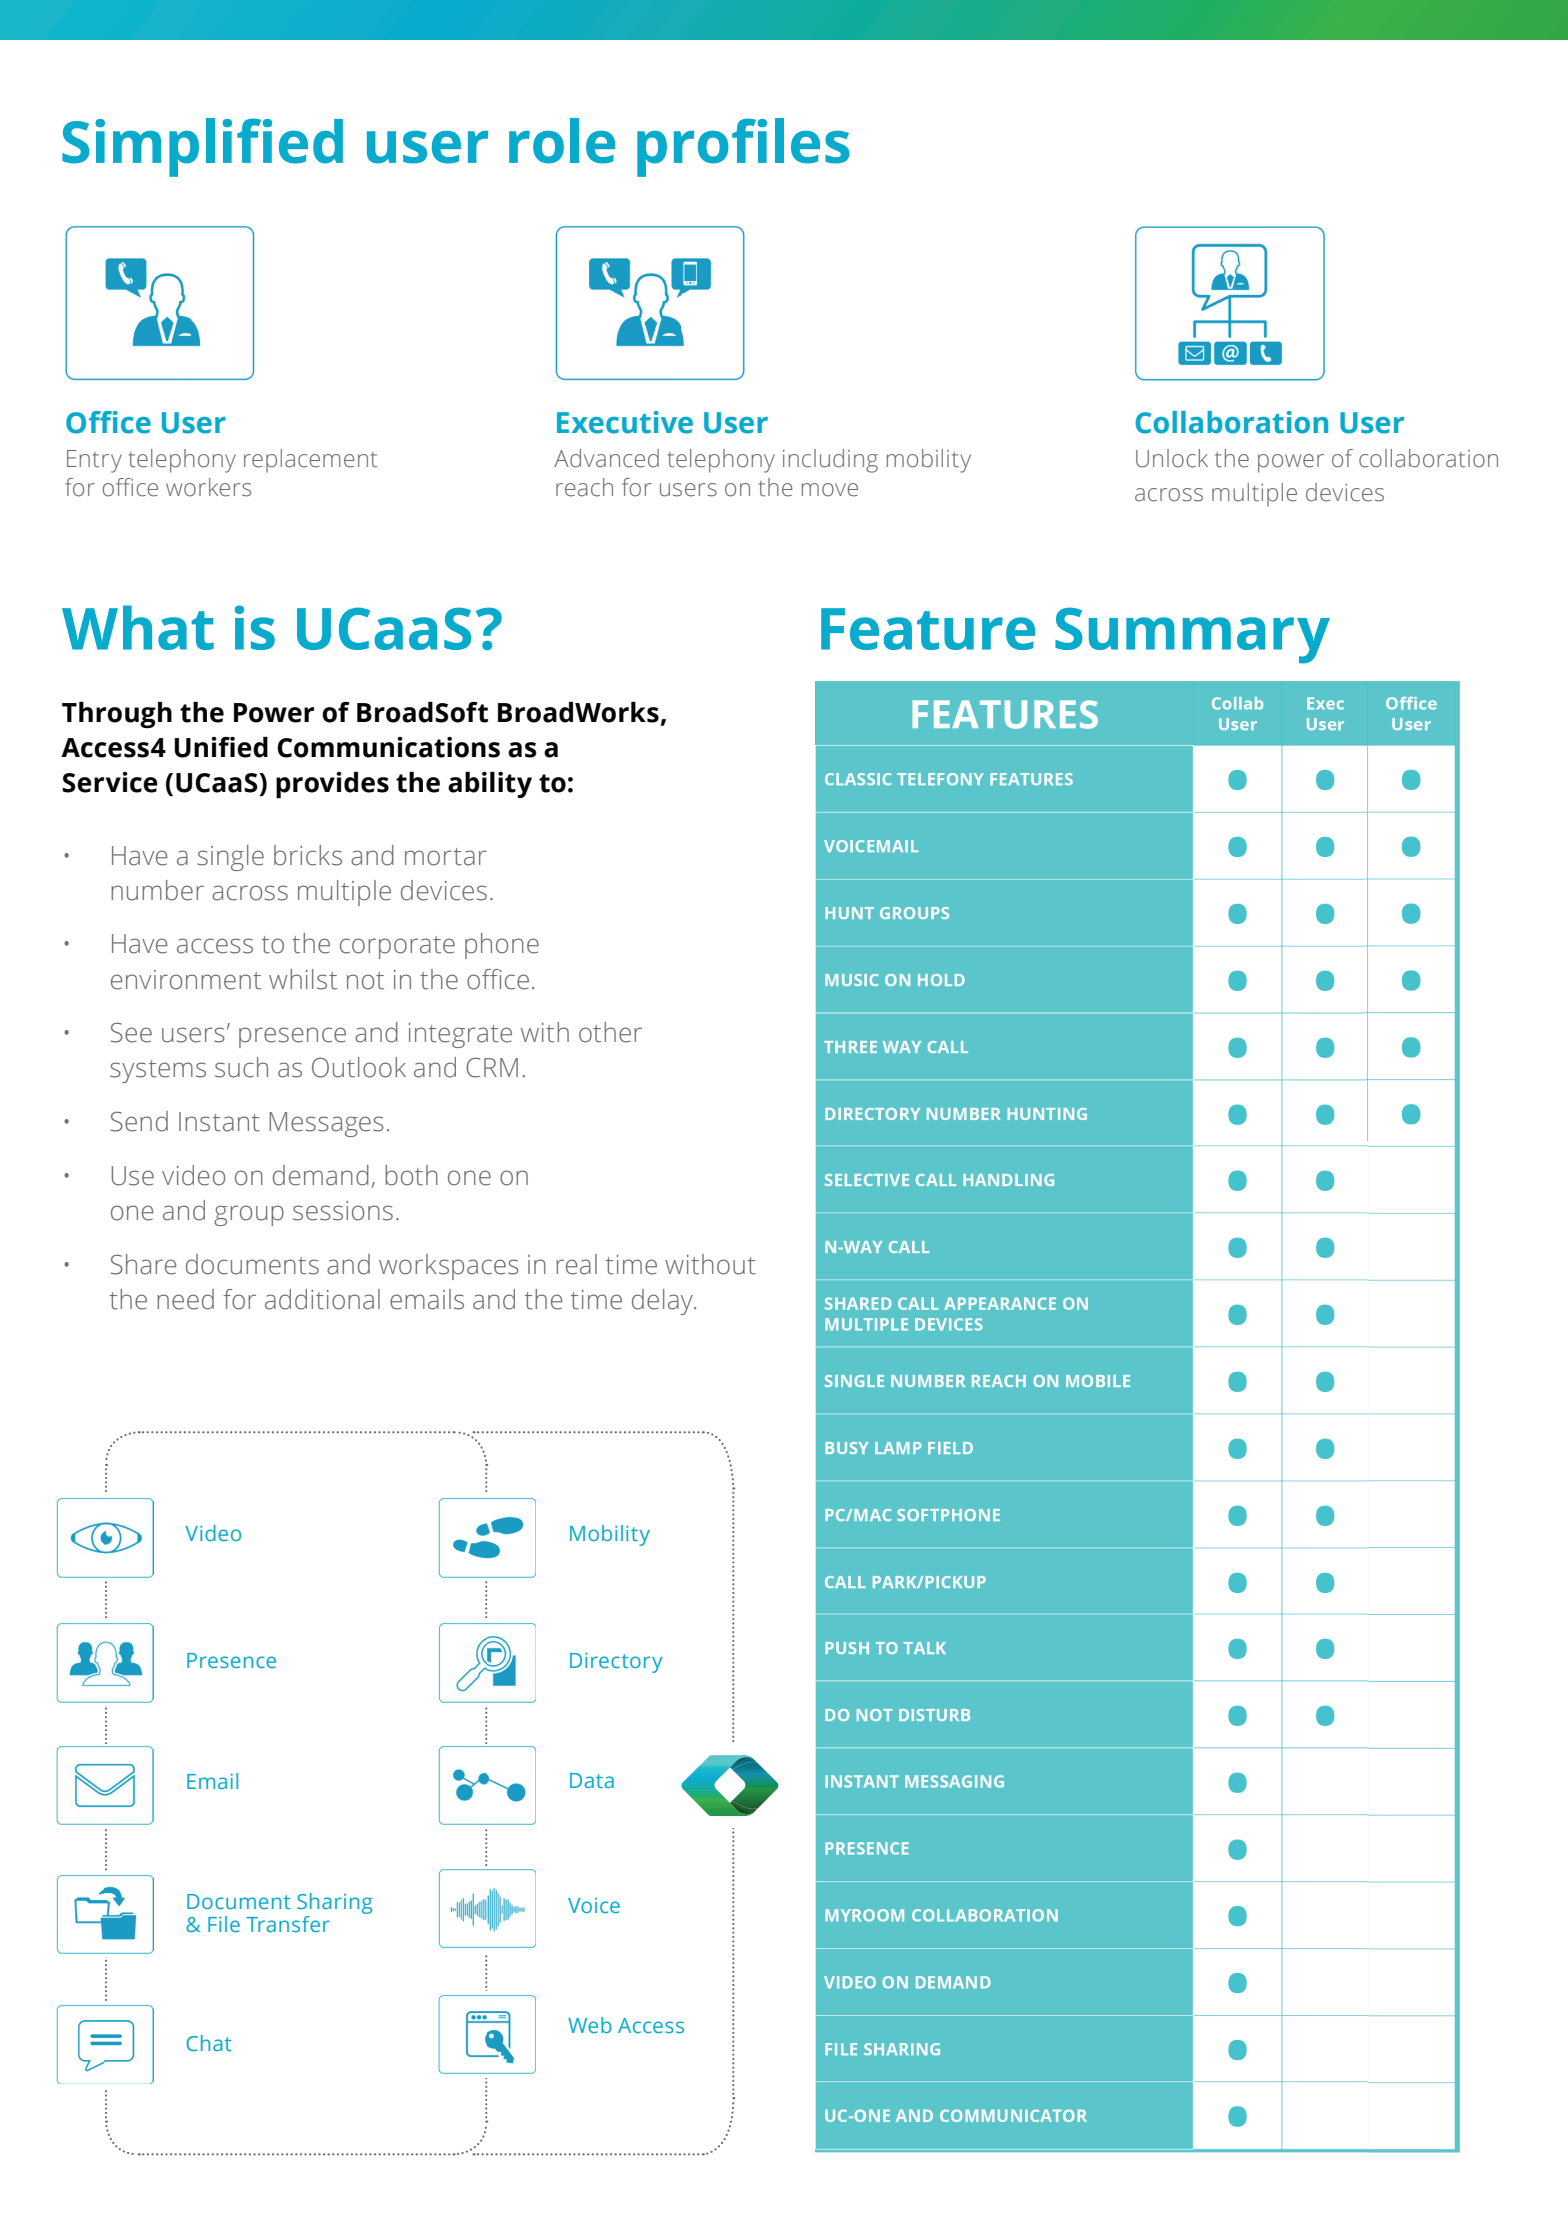  I want to click on role, so click(562, 141).
